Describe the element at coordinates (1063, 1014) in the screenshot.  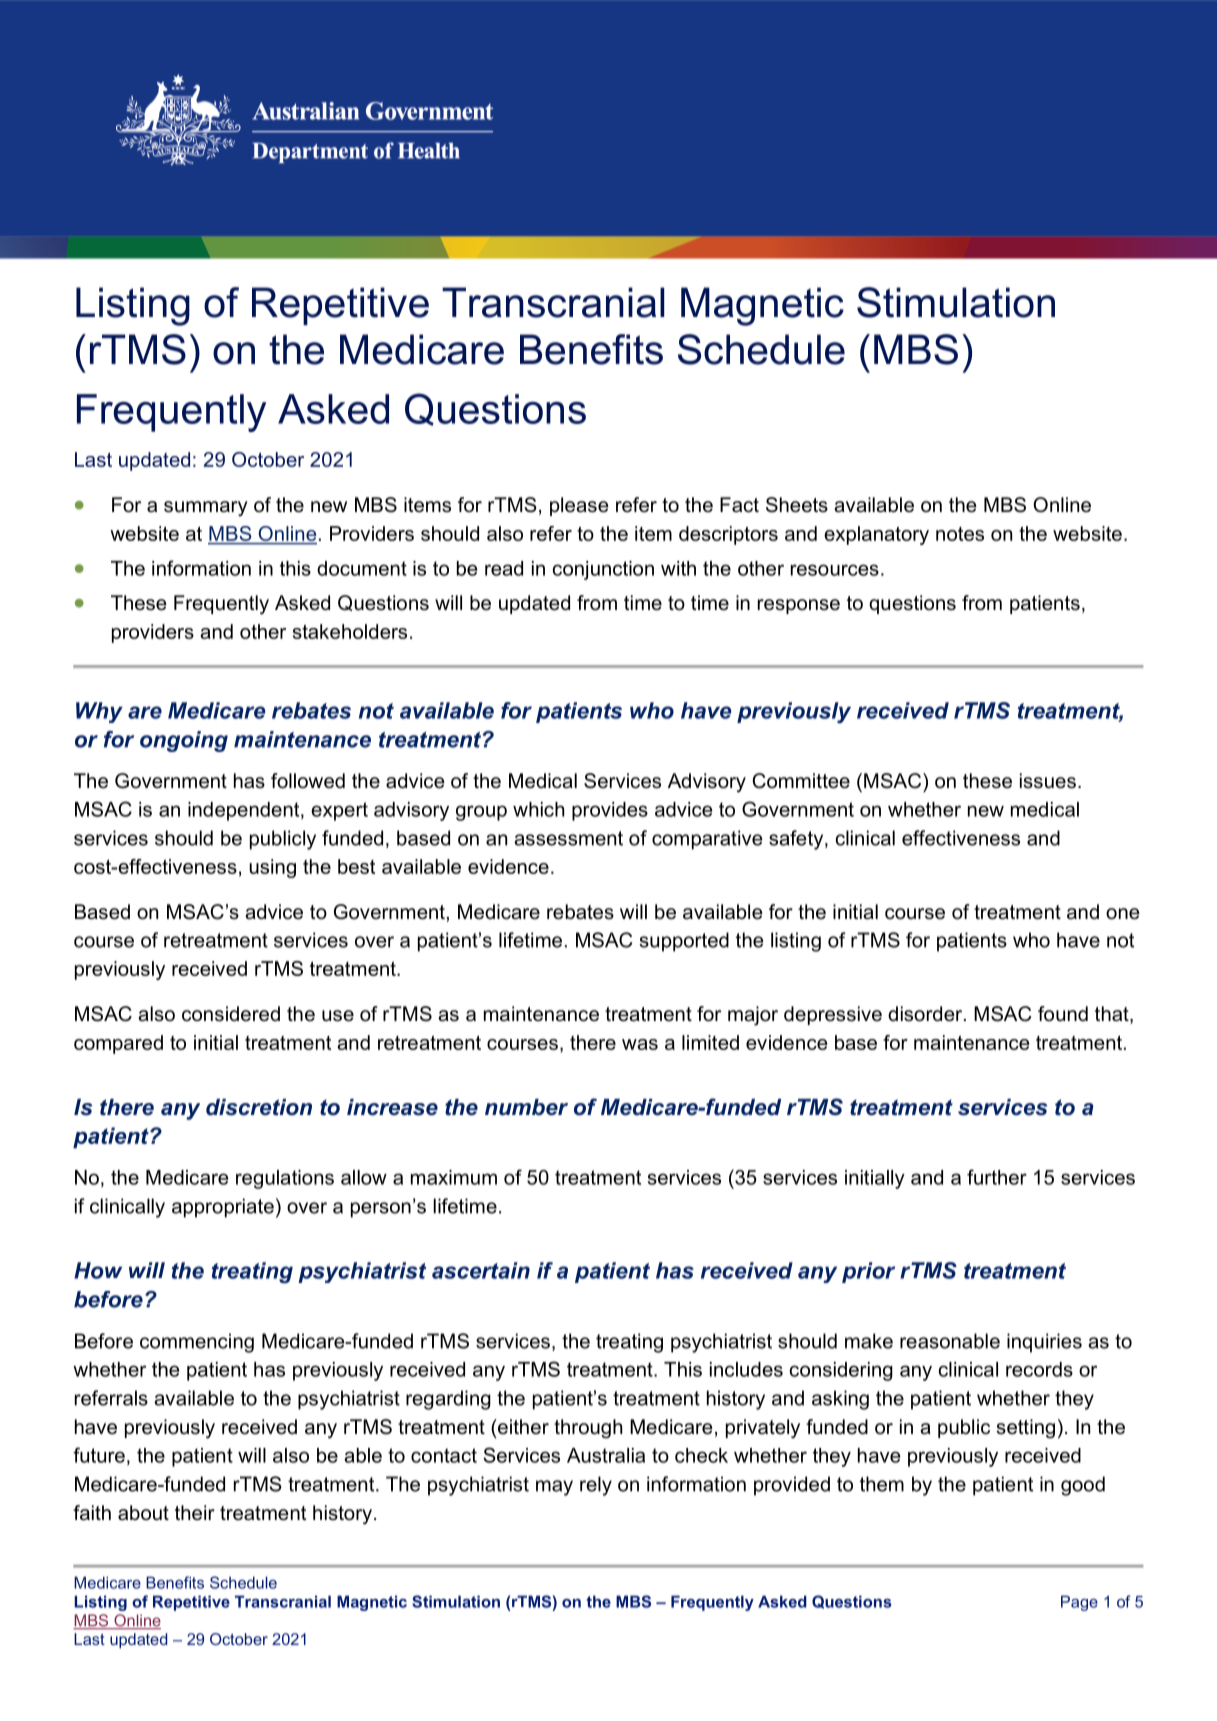
I see `found` at that location.
